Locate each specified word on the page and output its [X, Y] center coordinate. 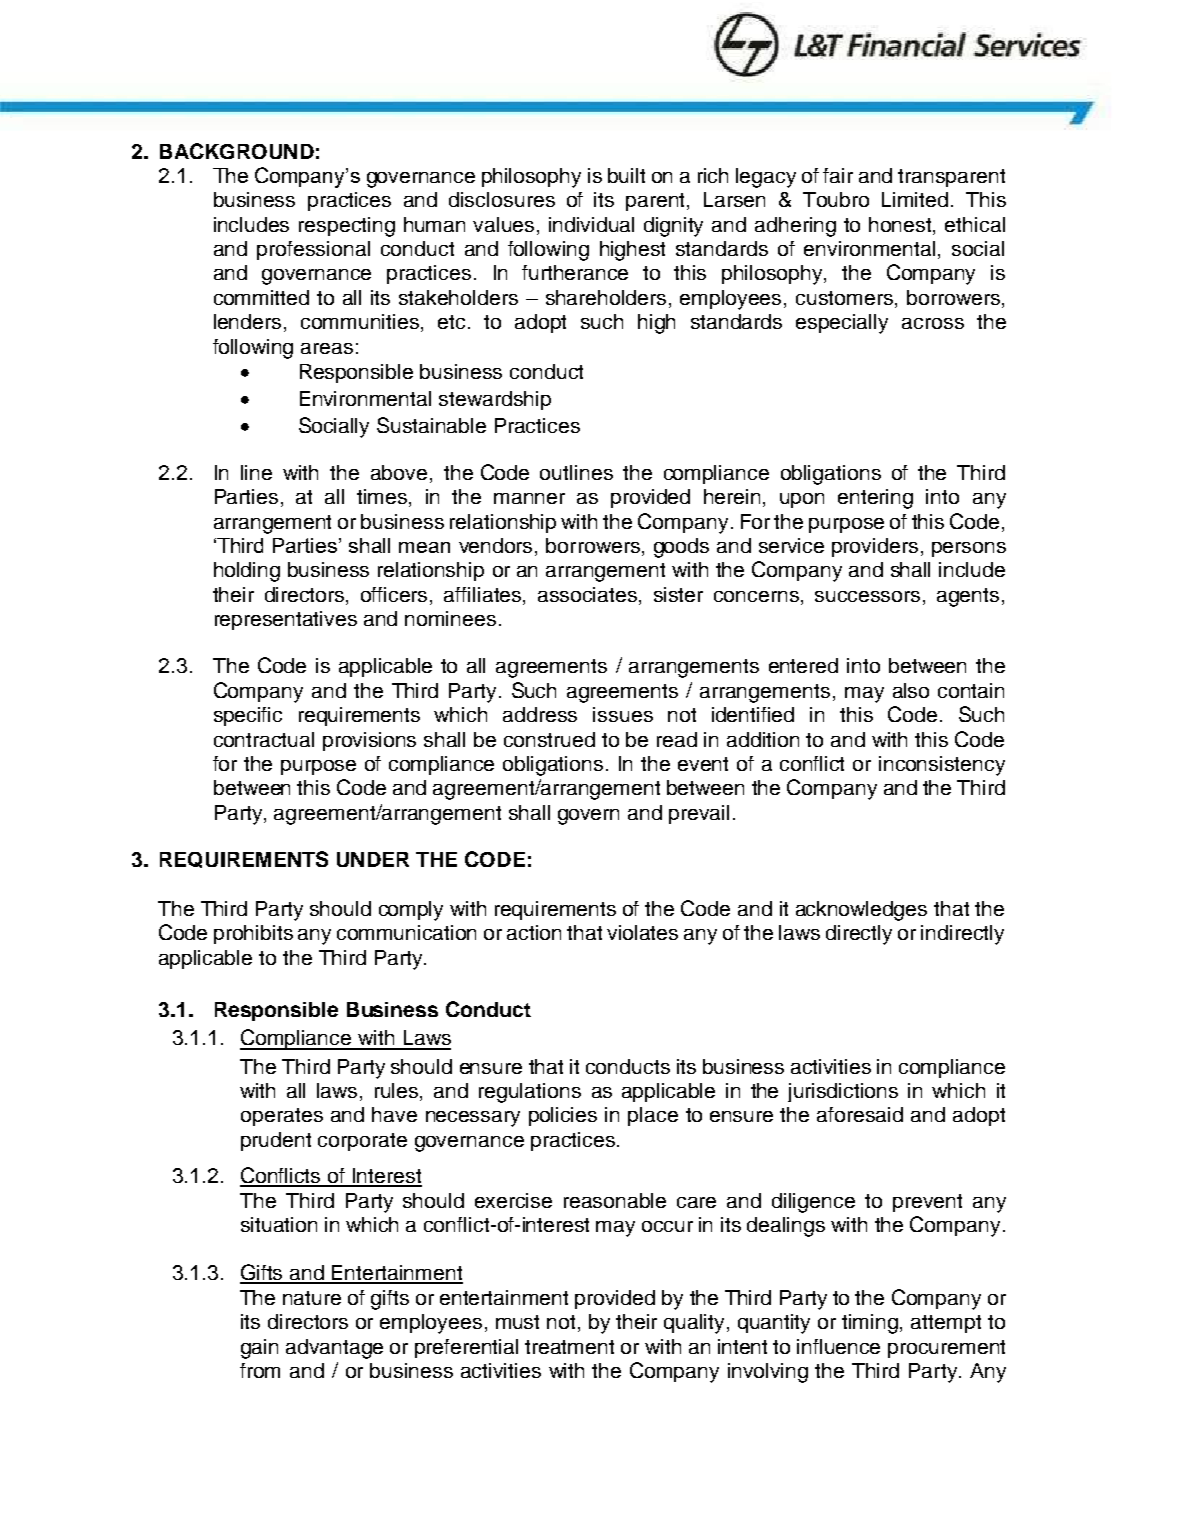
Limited [915, 199]
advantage [334, 1349]
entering [875, 499]
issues [623, 714]
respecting [347, 227]
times [383, 498]
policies [563, 1116]
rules [398, 1092]
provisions [369, 741]
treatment [569, 1347]
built [626, 175]
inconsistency [942, 766]
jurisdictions [843, 1092]
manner [529, 498]
